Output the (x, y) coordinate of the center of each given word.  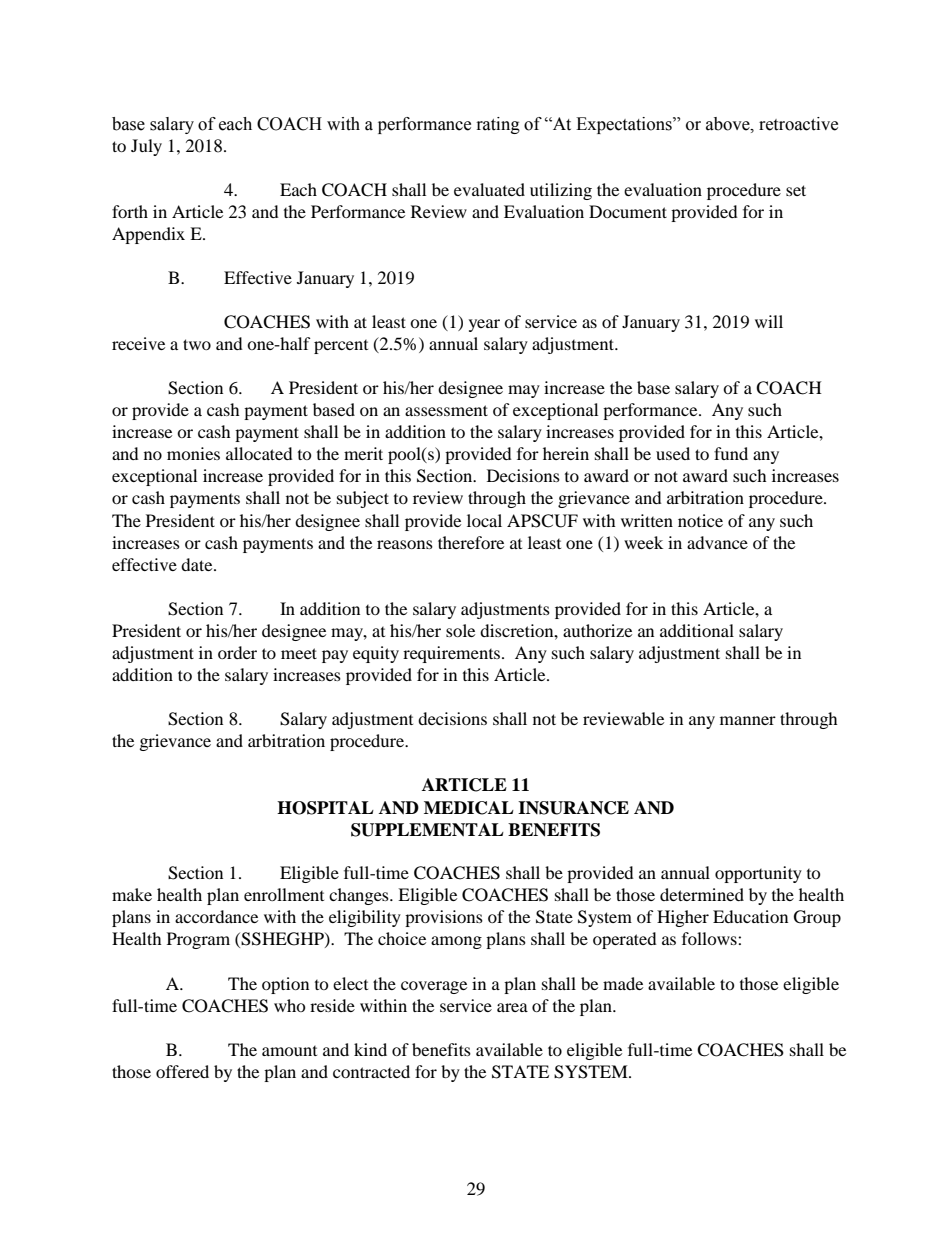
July (146, 147)
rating (498, 125)
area (512, 1007)
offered (182, 1071)
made (623, 983)
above (729, 124)
